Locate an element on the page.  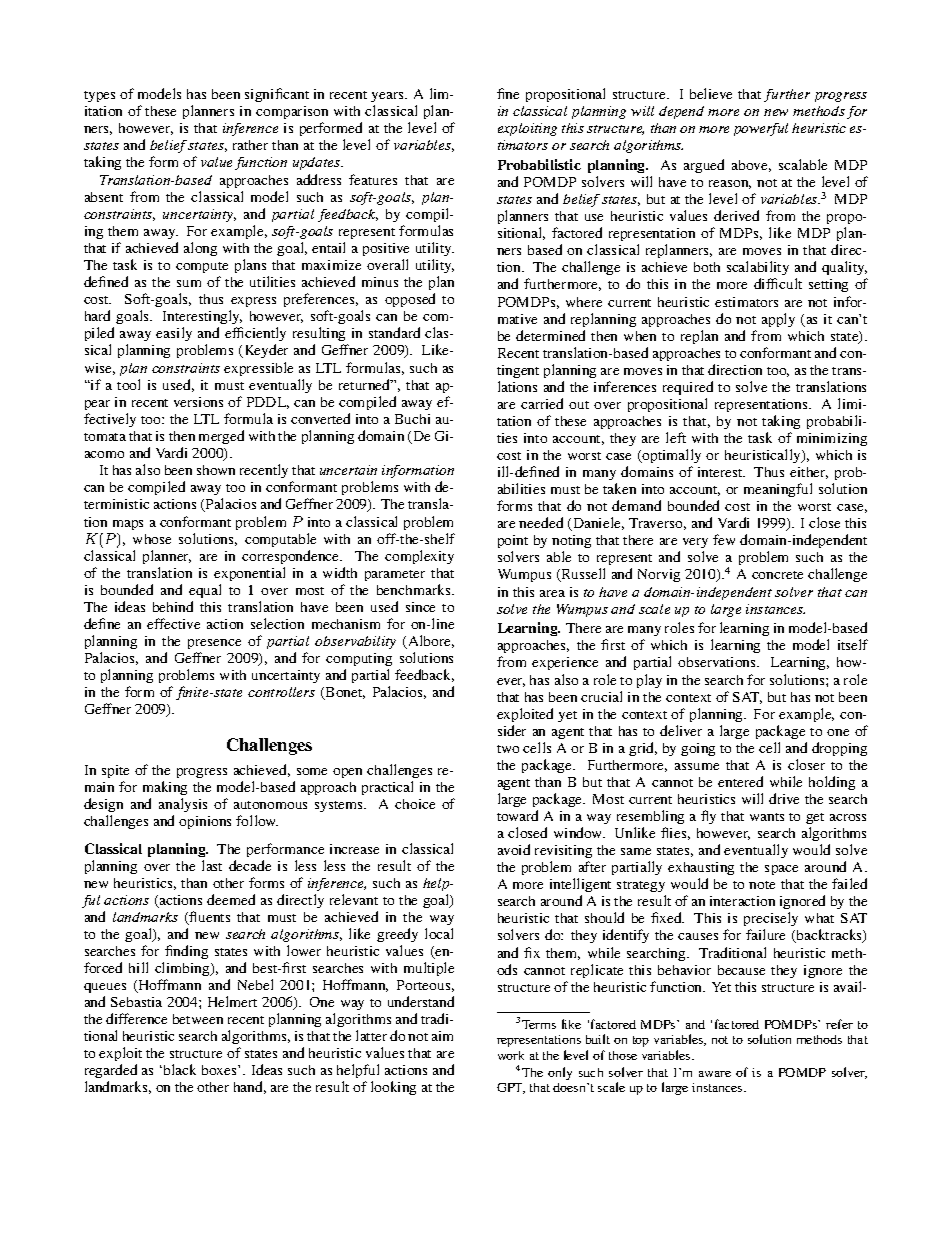
apply is located at coordinates (778, 320).
